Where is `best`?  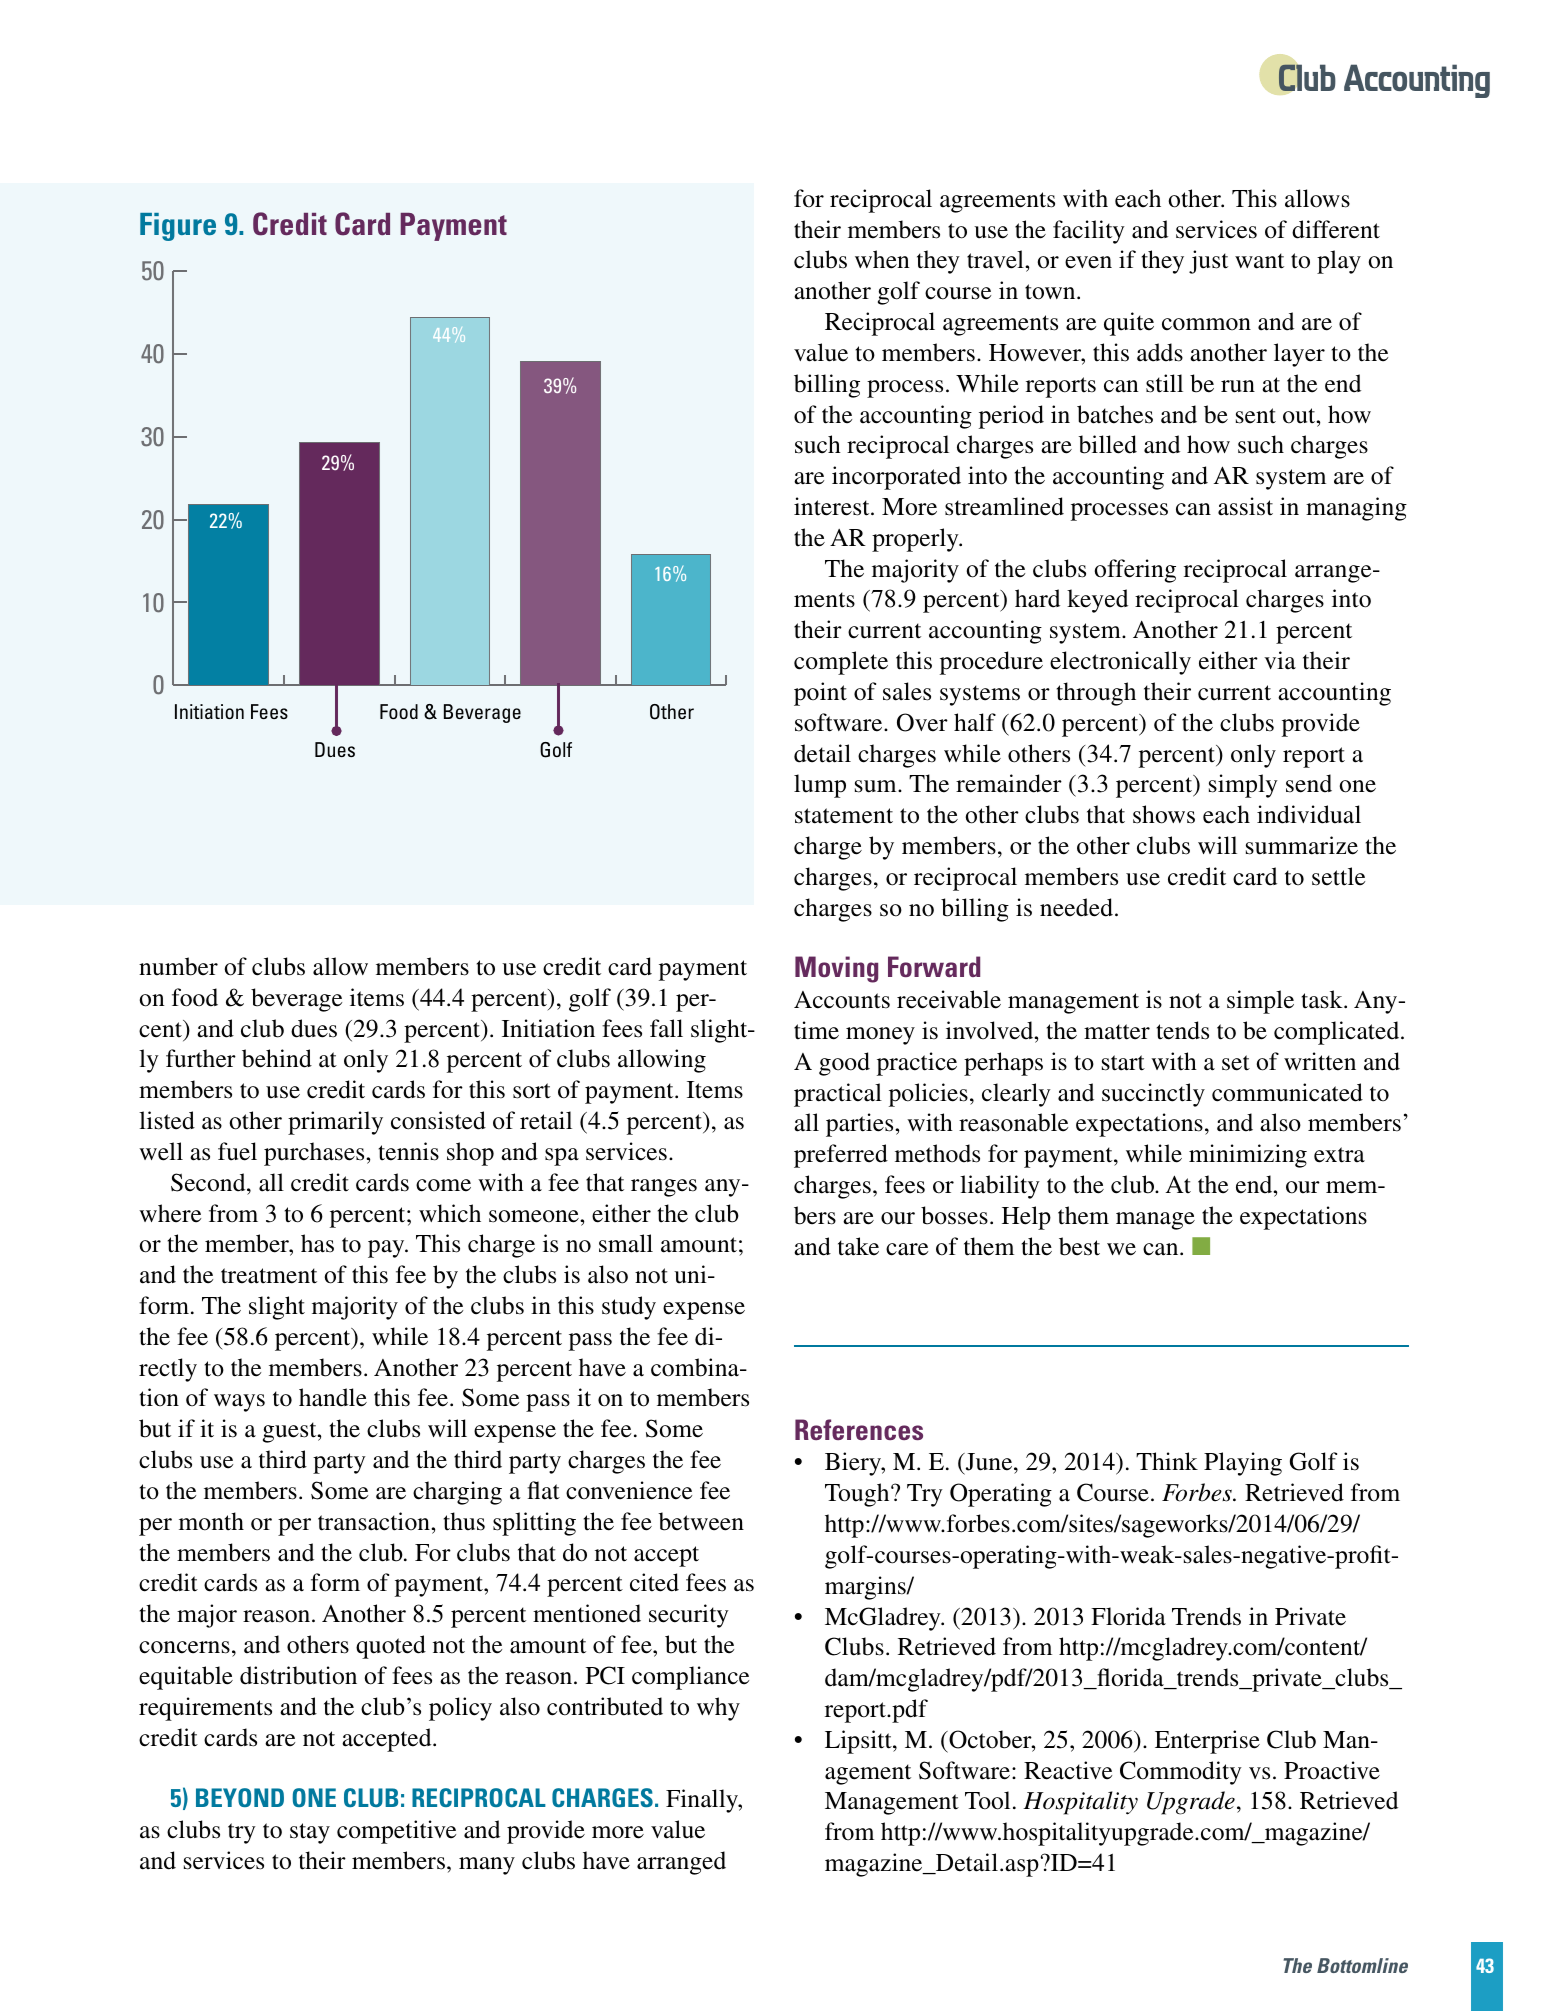 best is located at coordinates (1079, 1246).
